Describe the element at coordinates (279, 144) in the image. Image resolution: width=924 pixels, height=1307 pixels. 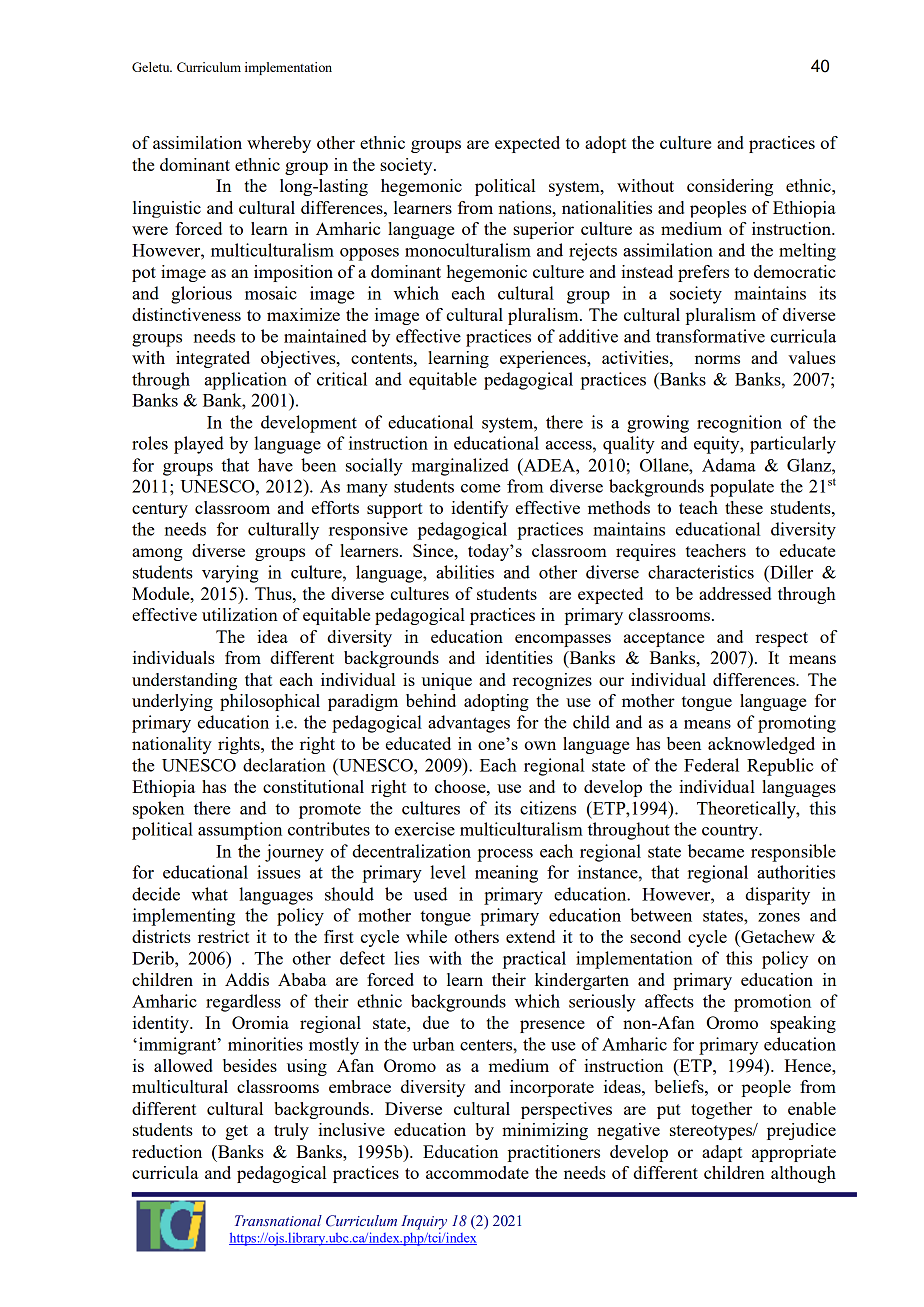
I see `whereby` at that location.
